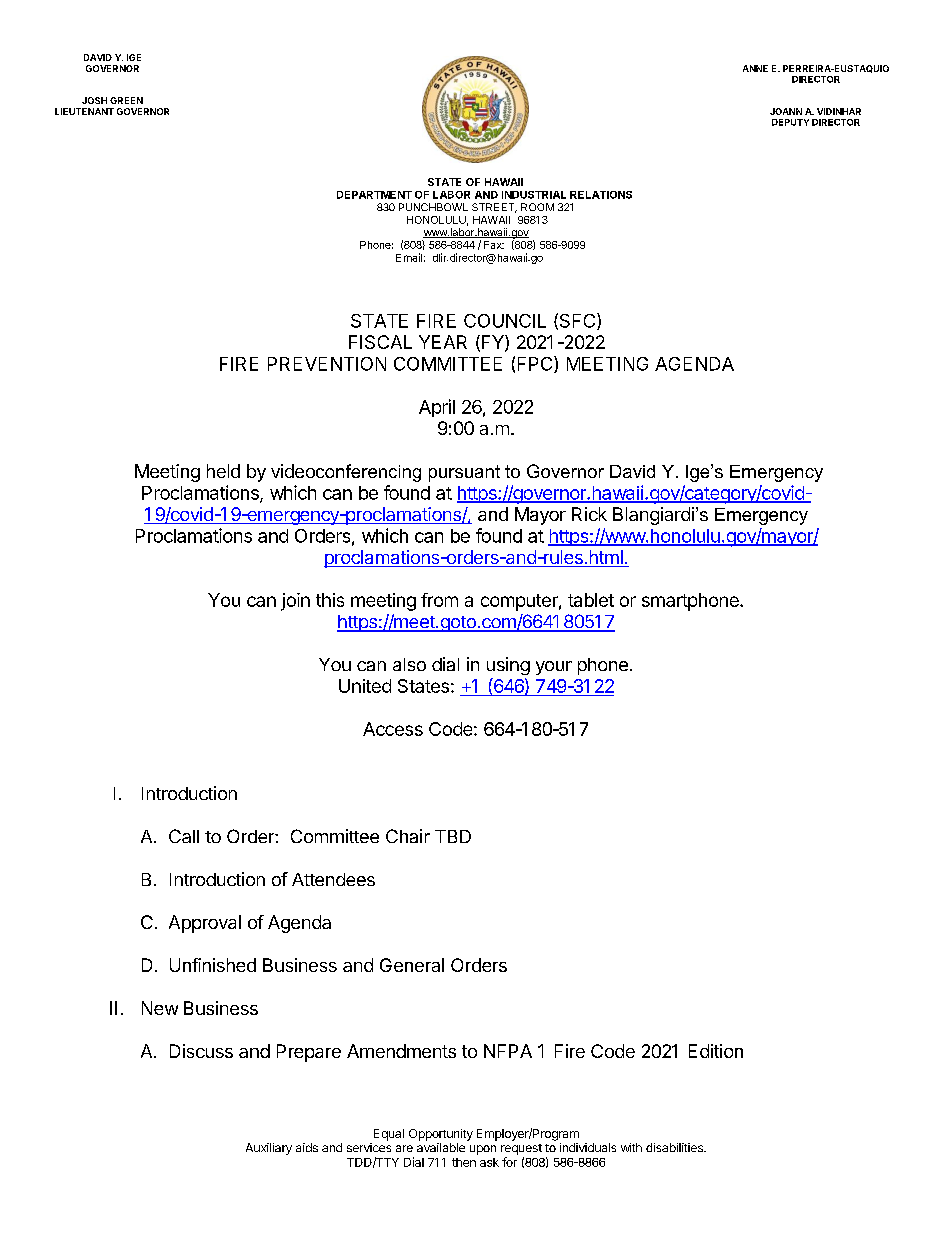 Image resolution: width=952 pixels, height=1233 pixels. What do you see at coordinates (295, 602) in the screenshot?
I see `join` at bounding box center [295, 602].
